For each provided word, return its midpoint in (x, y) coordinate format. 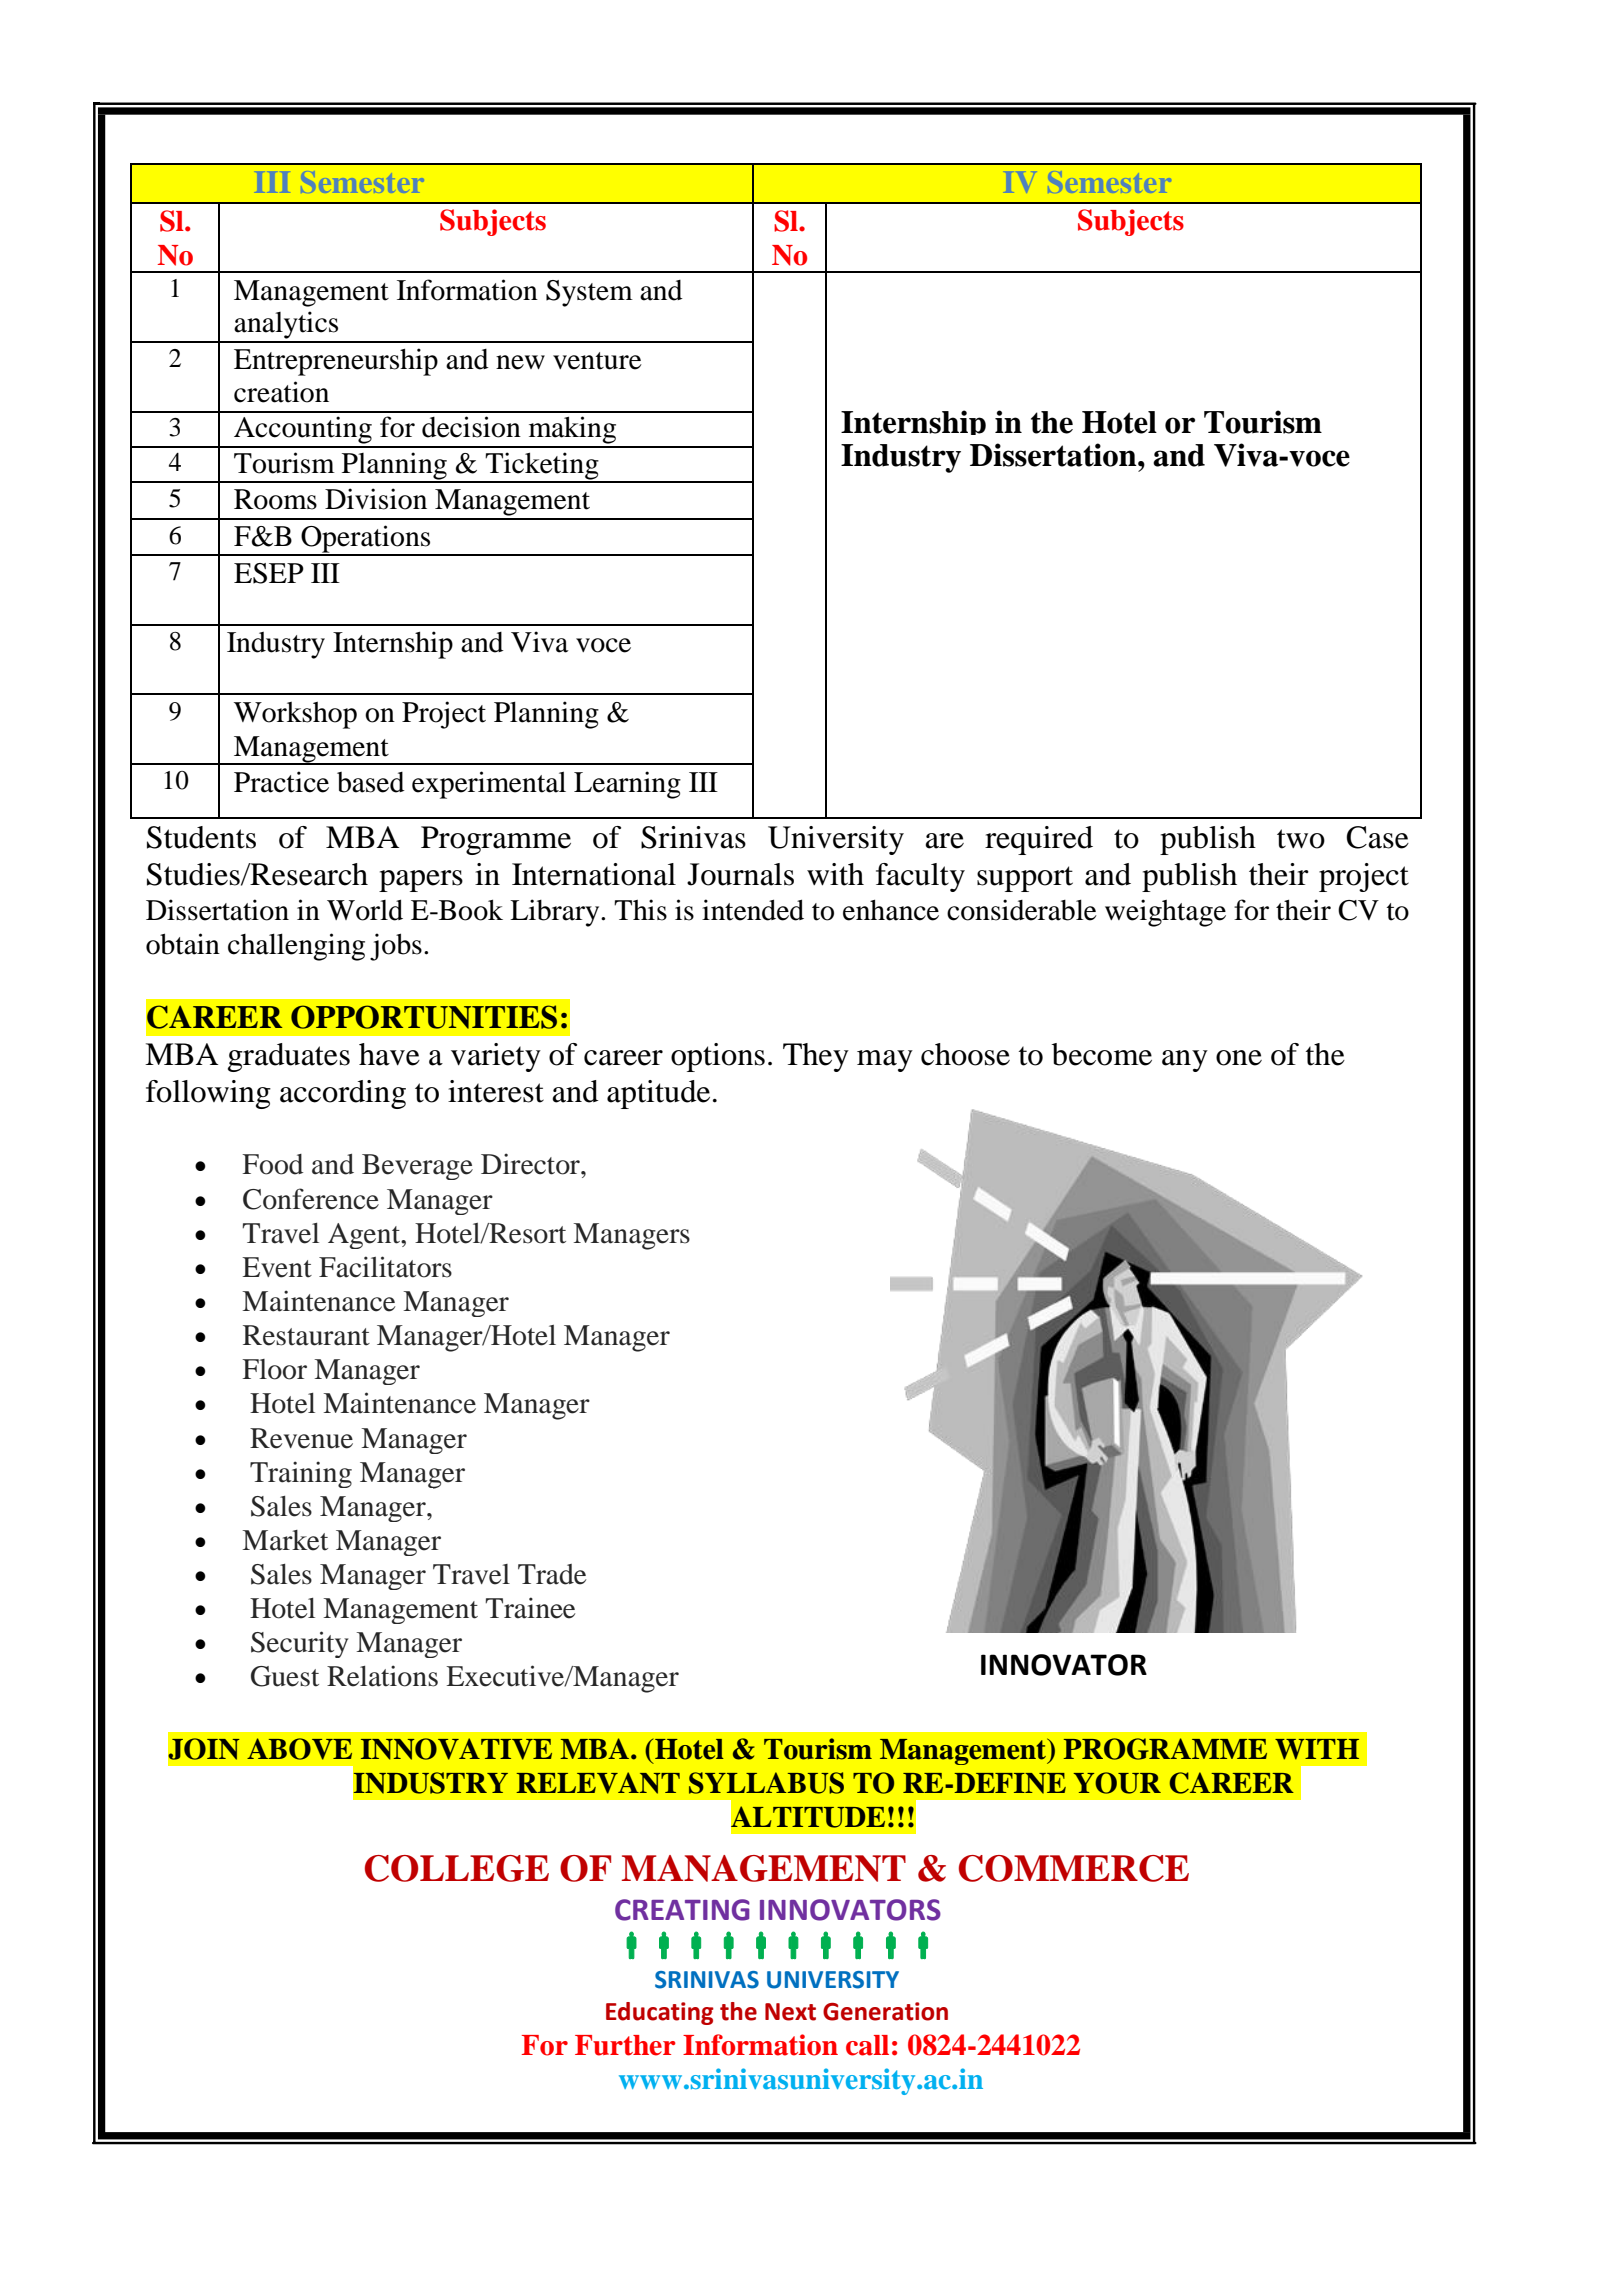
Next (790, 2012)
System (589, 293)
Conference (311, 1199)
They (816, 1057)
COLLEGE (457, 1868)
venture (597, 361)
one (1239, 1058)
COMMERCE (1074, 1868)
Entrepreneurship (336, 362)
